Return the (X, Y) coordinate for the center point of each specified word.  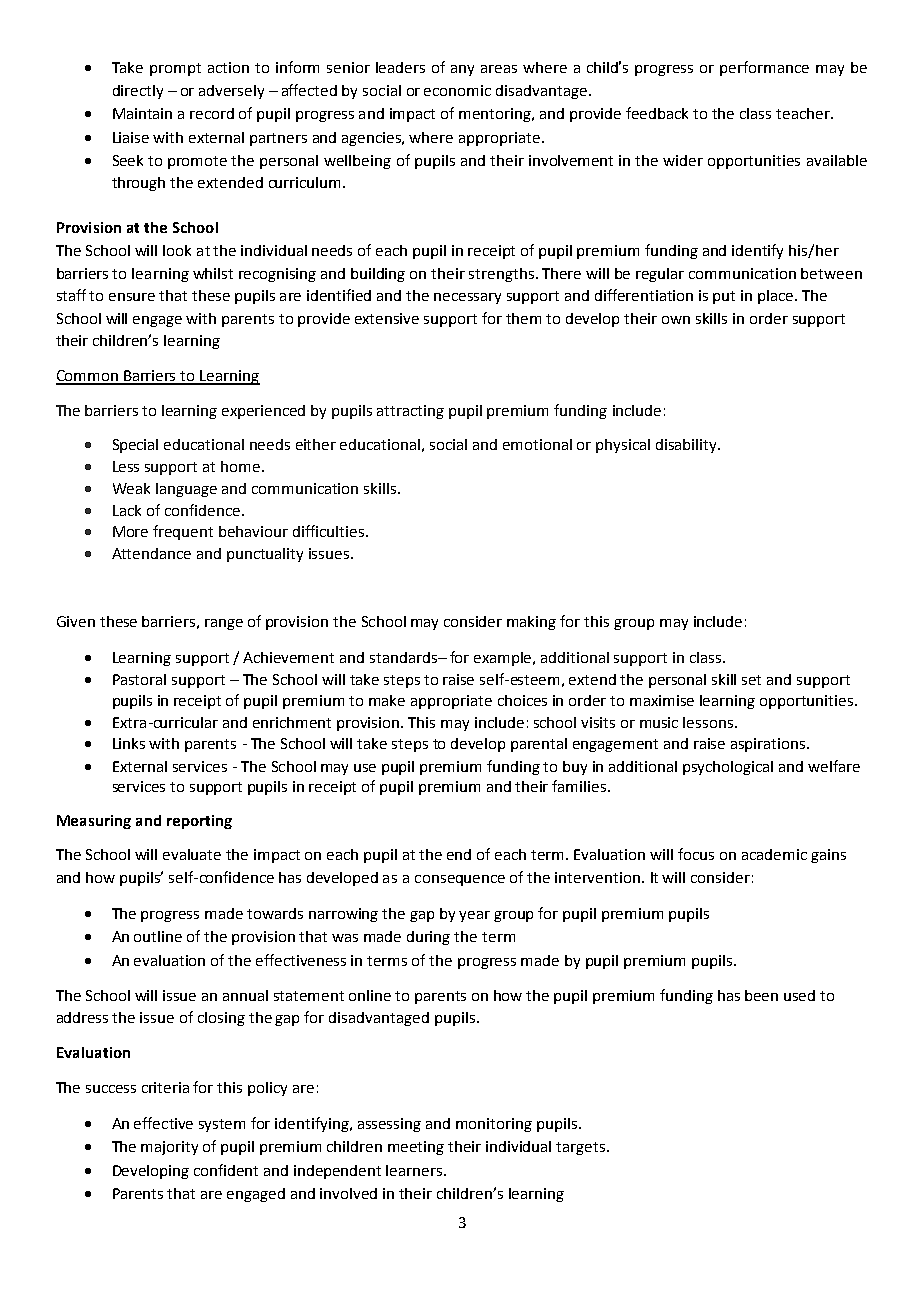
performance (764, 68)
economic (457, 90)
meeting (416, 1148)
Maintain (142, 113)
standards (404, 657)
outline (158, 936)
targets (582, 1148)
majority (169, 1148)
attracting (410, 412)
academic (774, 854)
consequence (460, 880)
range (224, 624)
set (751, 680)
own (676, 320)
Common (88, 377)
